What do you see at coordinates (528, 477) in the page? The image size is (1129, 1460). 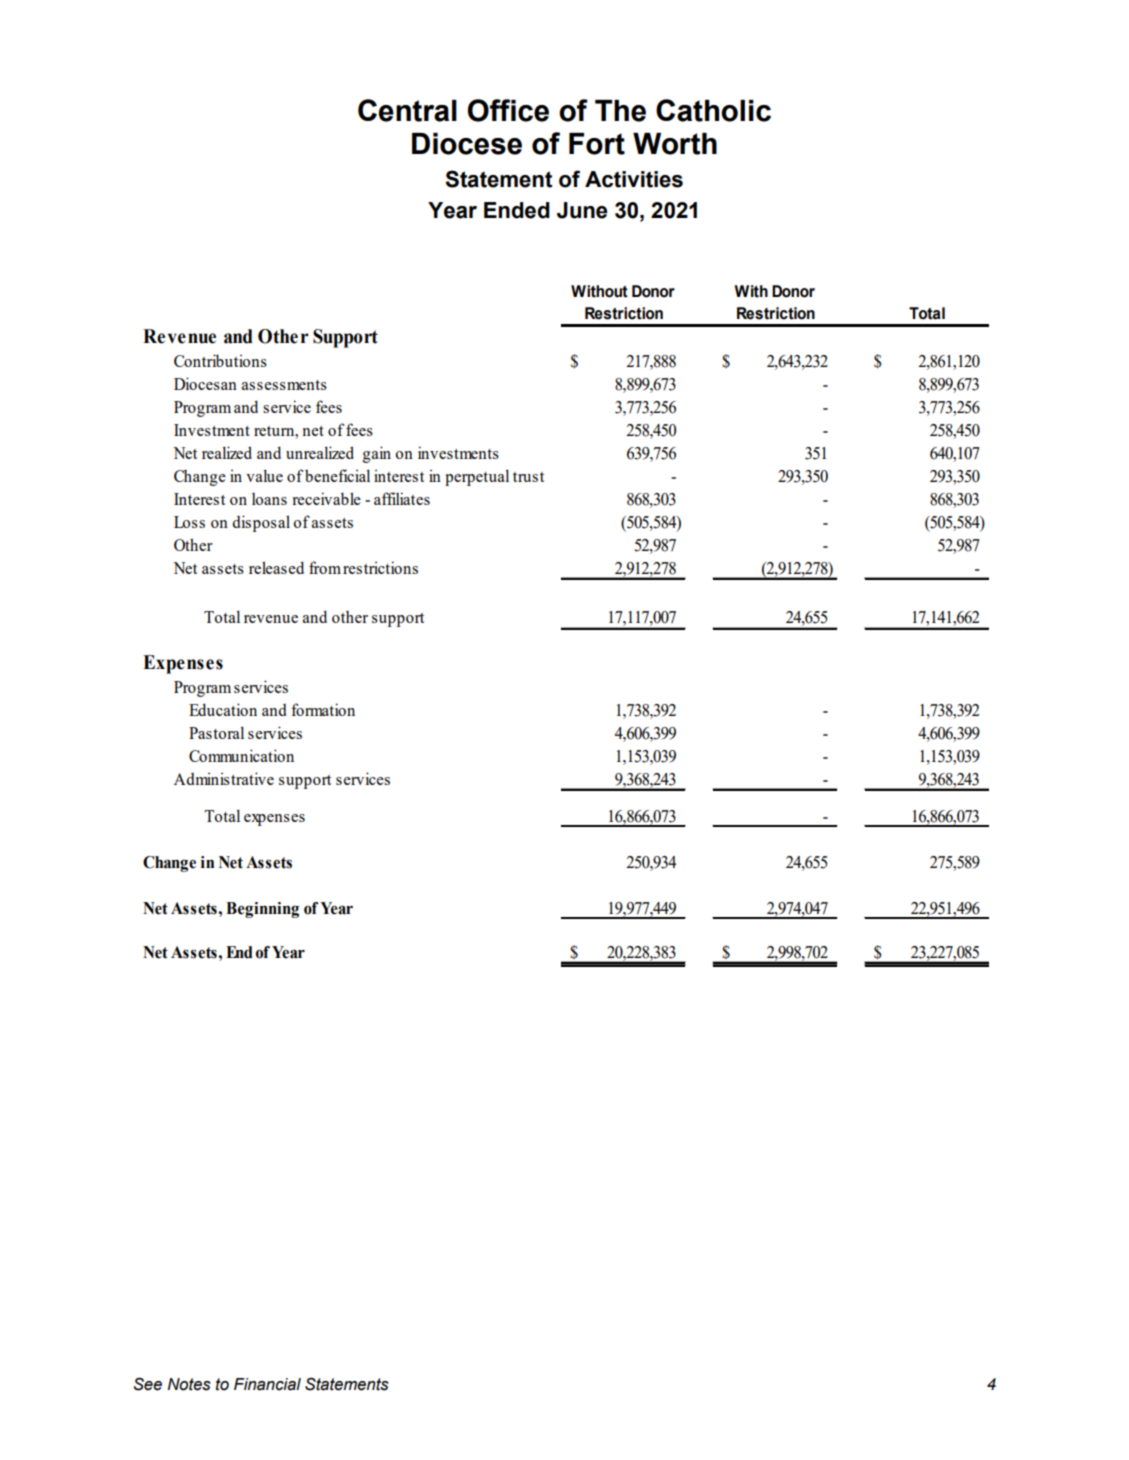 I see `trust` at bounding box center [528, 477].
